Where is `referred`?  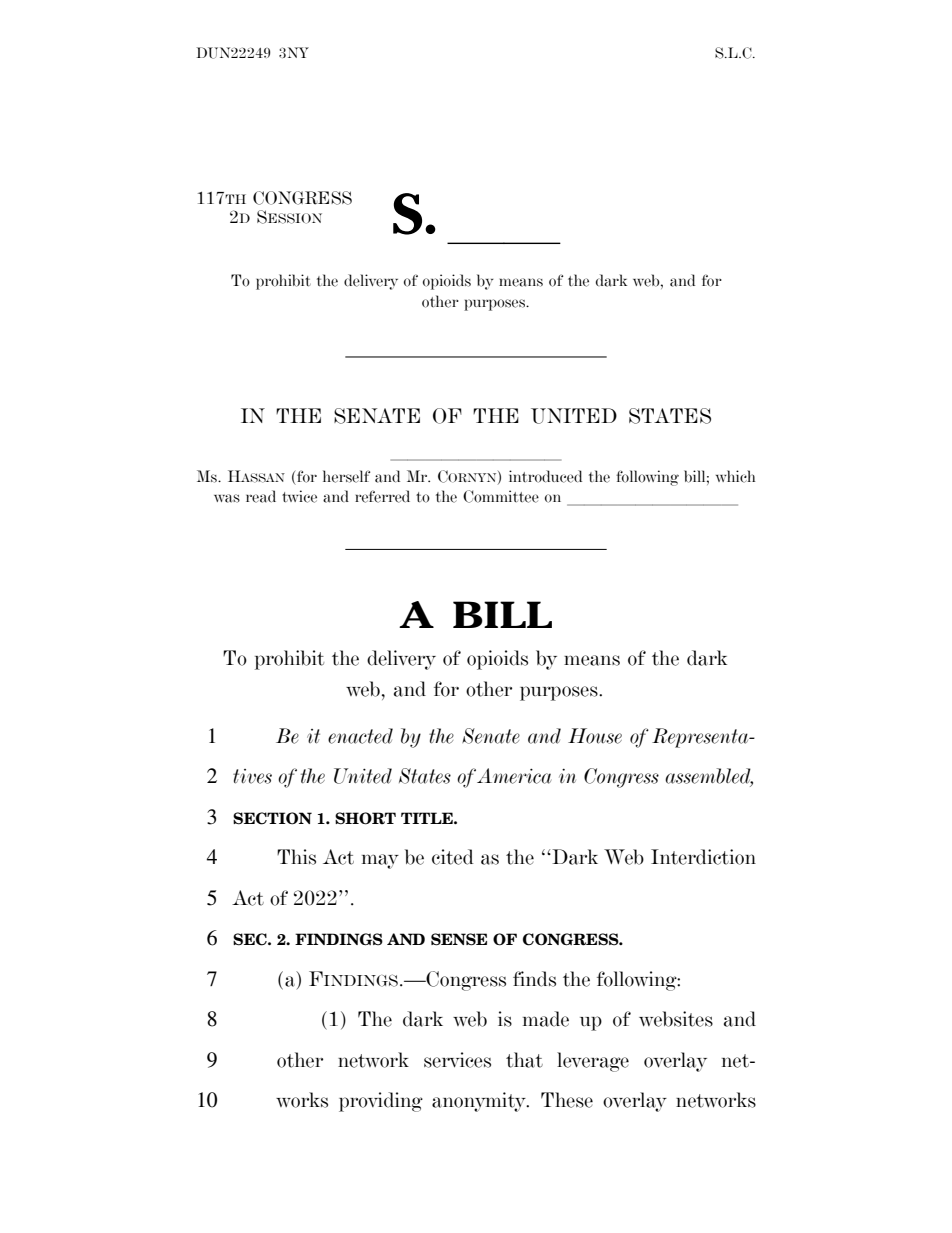 referred is located at coordinates (382, 496).
